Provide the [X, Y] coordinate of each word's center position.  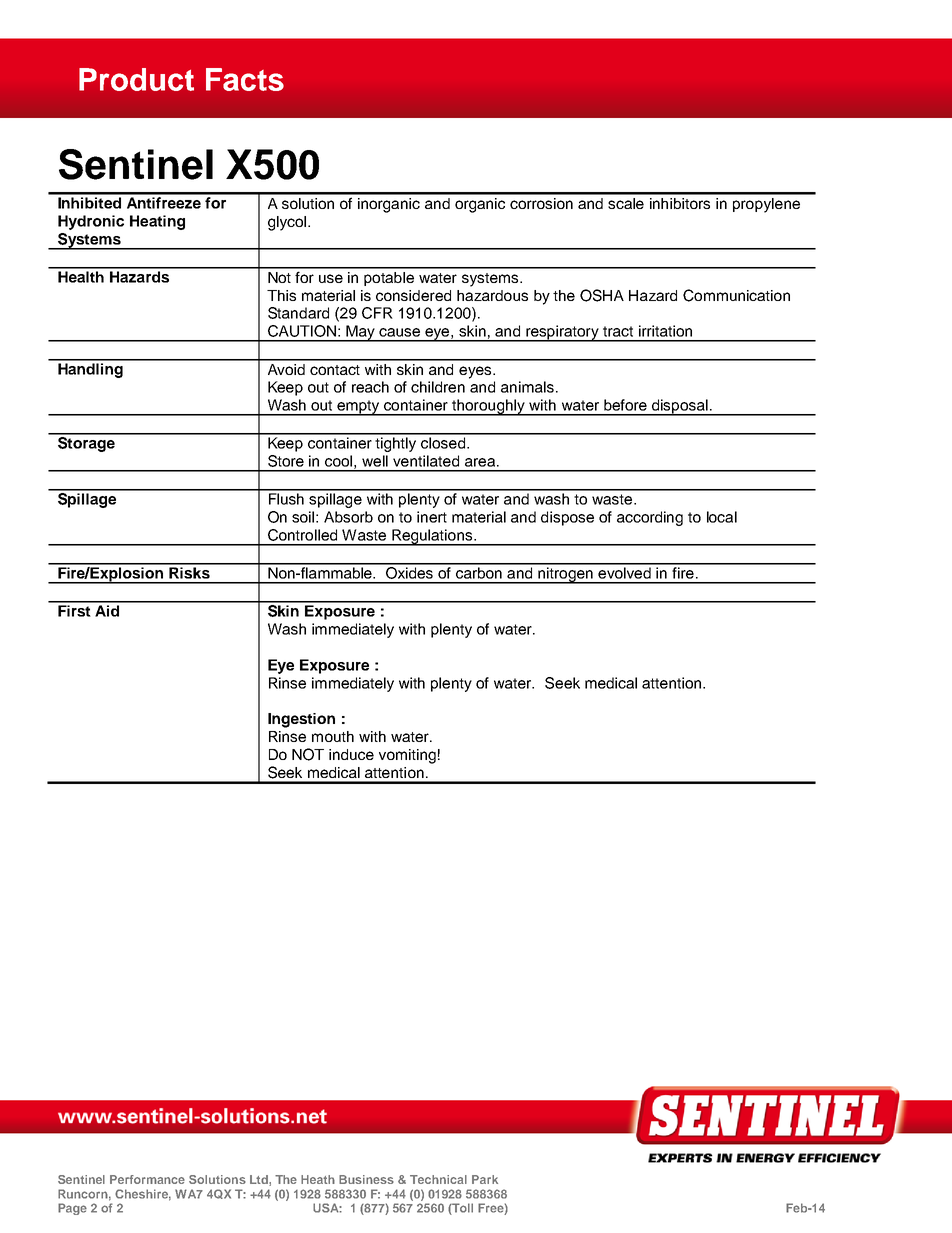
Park [485, 1179]
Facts [245, 79]
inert [432, 517]
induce [351, 754]
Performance [147, 1179]
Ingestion [301, 720]
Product [136, 79]
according [650, 518]
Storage [86, 443]
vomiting [407, 756]
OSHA [602, 295]
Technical [438, 1179]
